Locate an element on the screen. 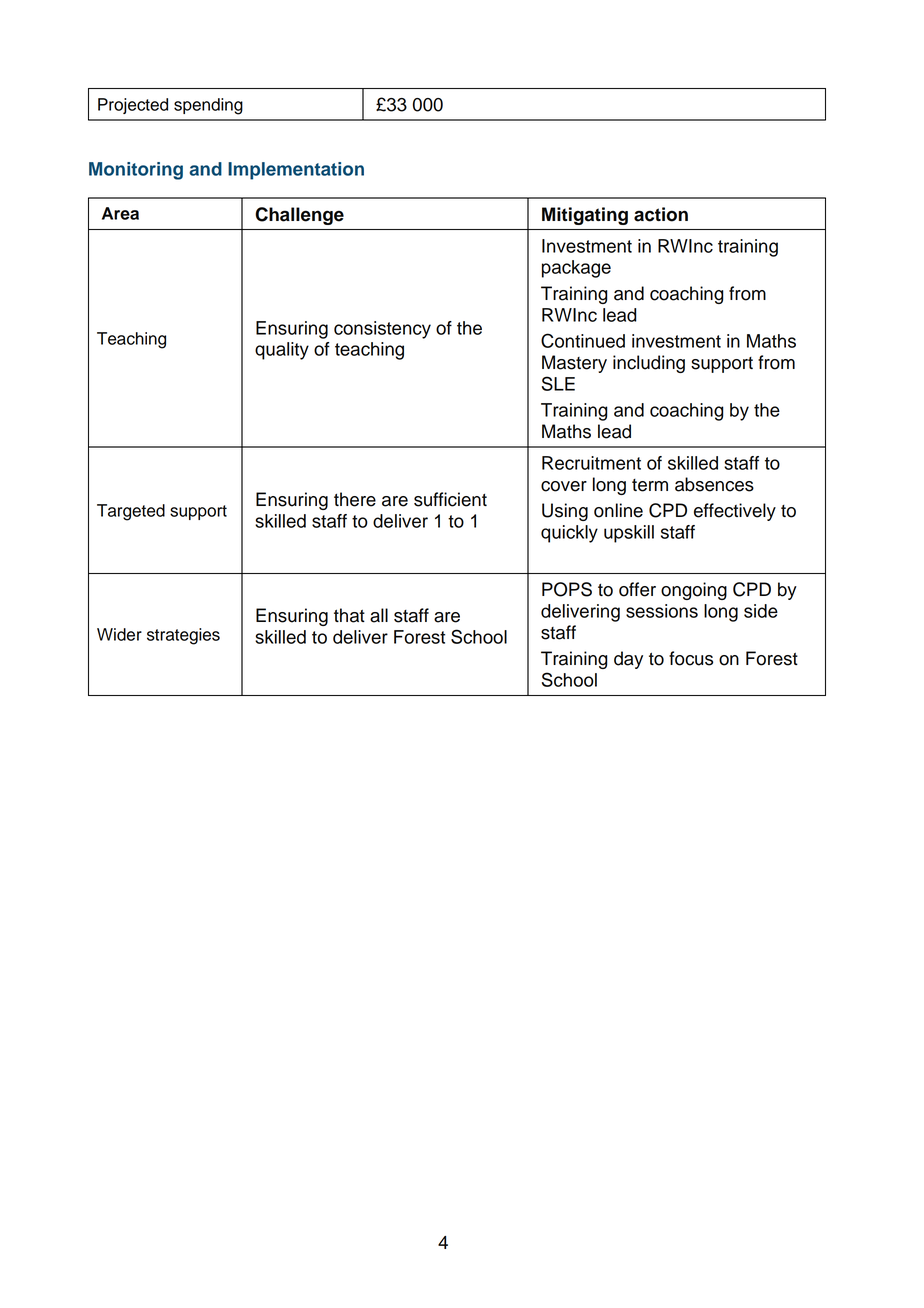 The width and height of the screenshot is (924, 1308). strategies is located at coordinates (183, 636).
